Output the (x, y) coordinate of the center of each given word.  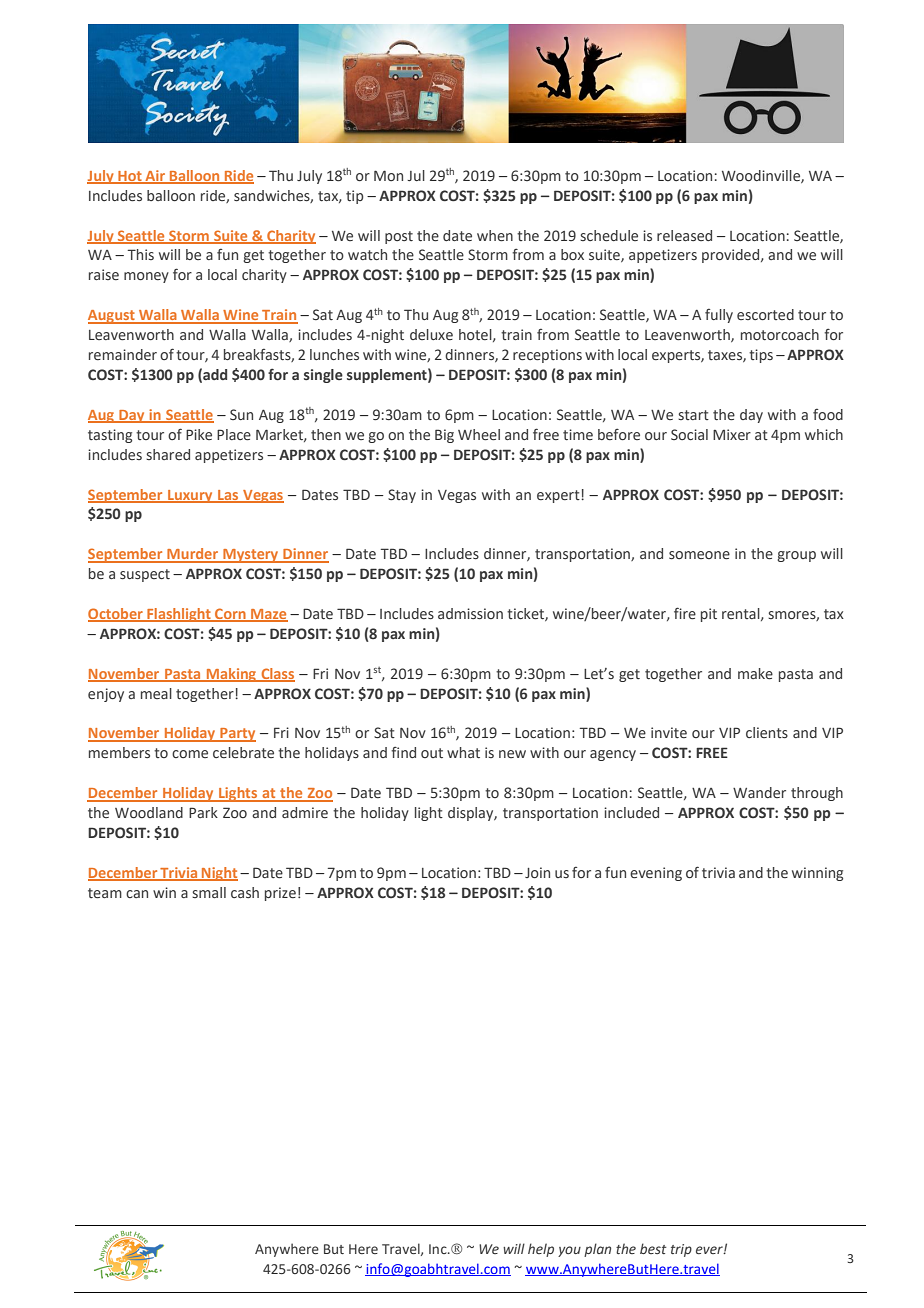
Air (155, 176)
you (569, 1251)
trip (681, 1250)
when (495, 236)
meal (156, 693)
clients (767, 732)
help (541, 1250)
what (463, 752)
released (684, 235)
